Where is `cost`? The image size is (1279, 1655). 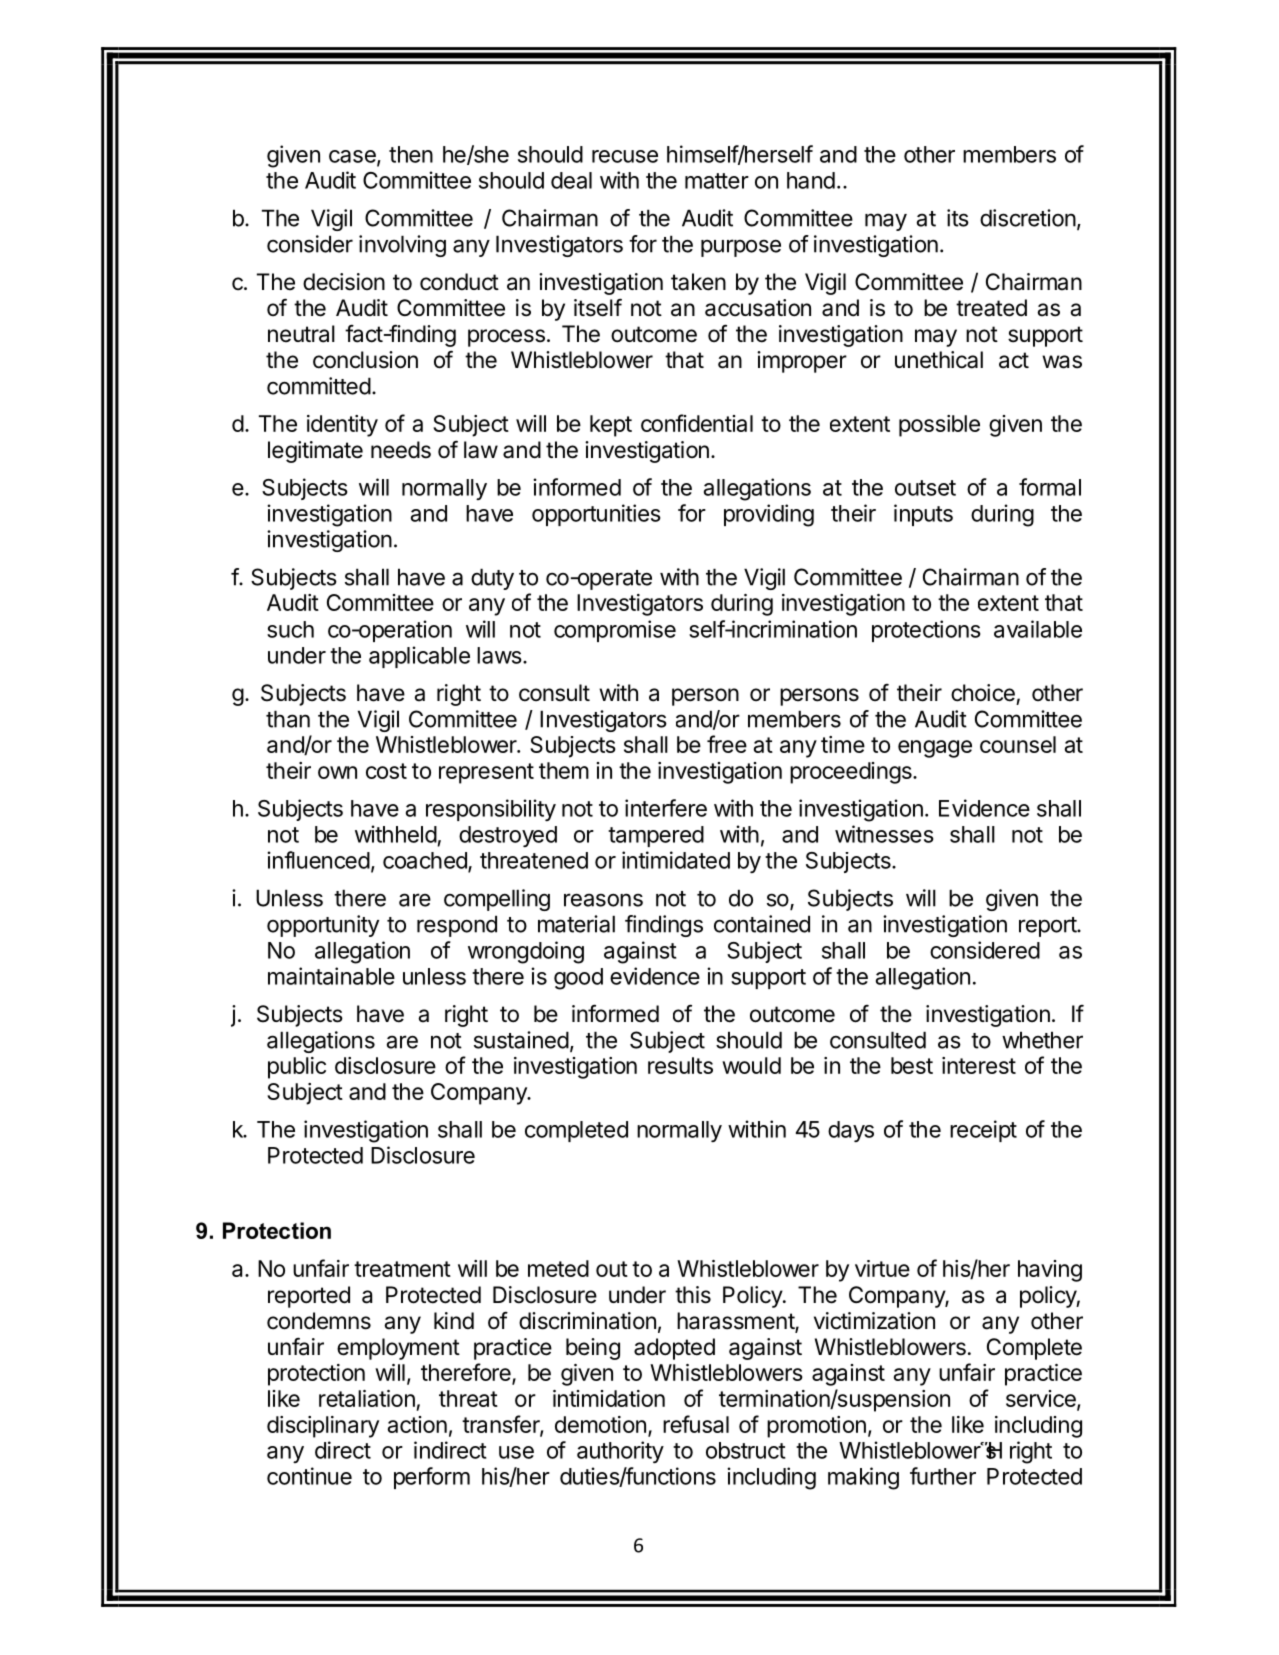 cost is located at coordinates (386, 771).
